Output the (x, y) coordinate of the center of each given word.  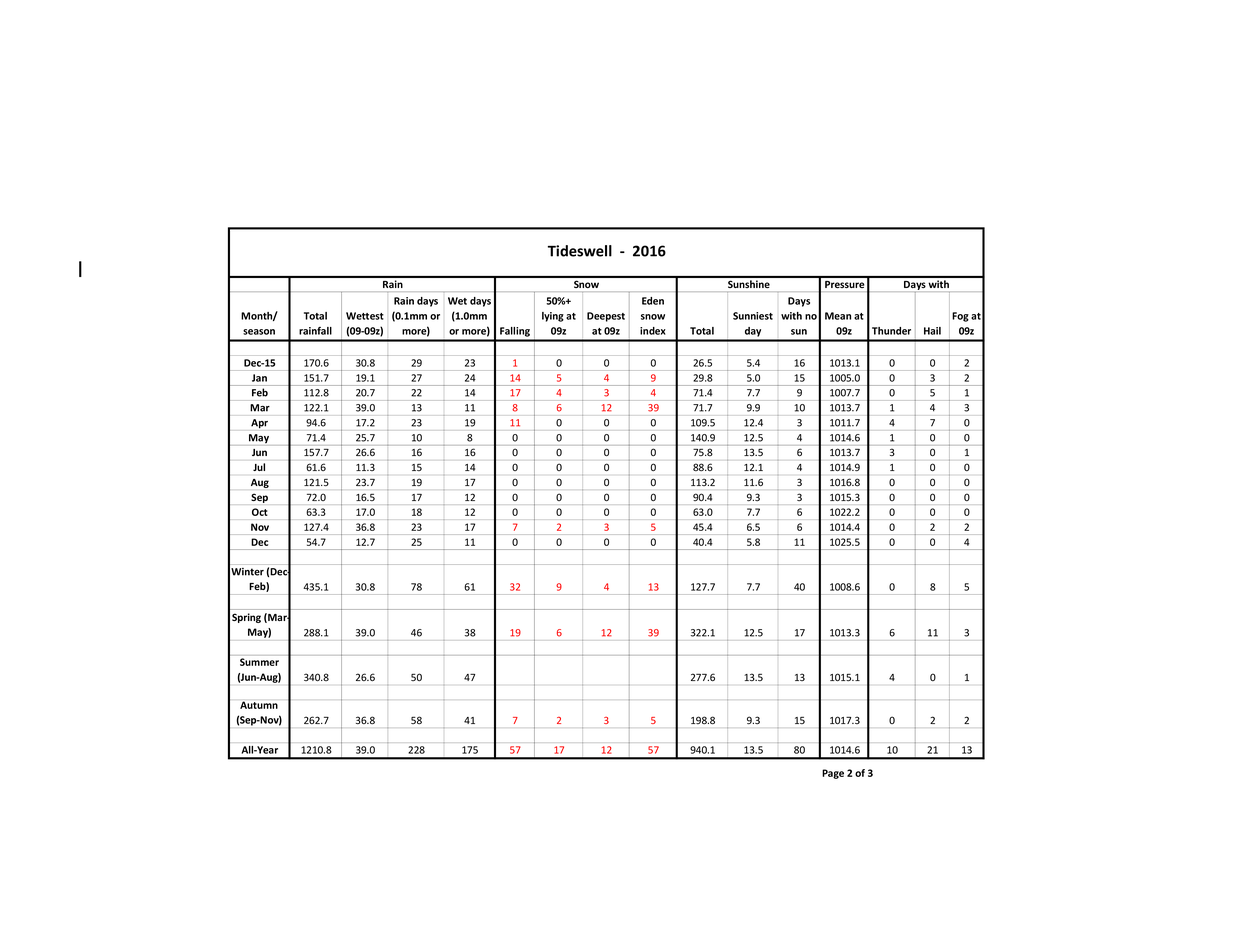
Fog (960, 317)
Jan (259, 378)
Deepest (606, 317)
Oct (259, 512)
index (653, 331)
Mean (838, 316)
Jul (259, 467)
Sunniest (753, 316)
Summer (259, 662)
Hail (932, 331)
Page (833, 774)
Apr (259, 424)
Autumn (259, 705)
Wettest (365, 316)
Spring (246, 618)
